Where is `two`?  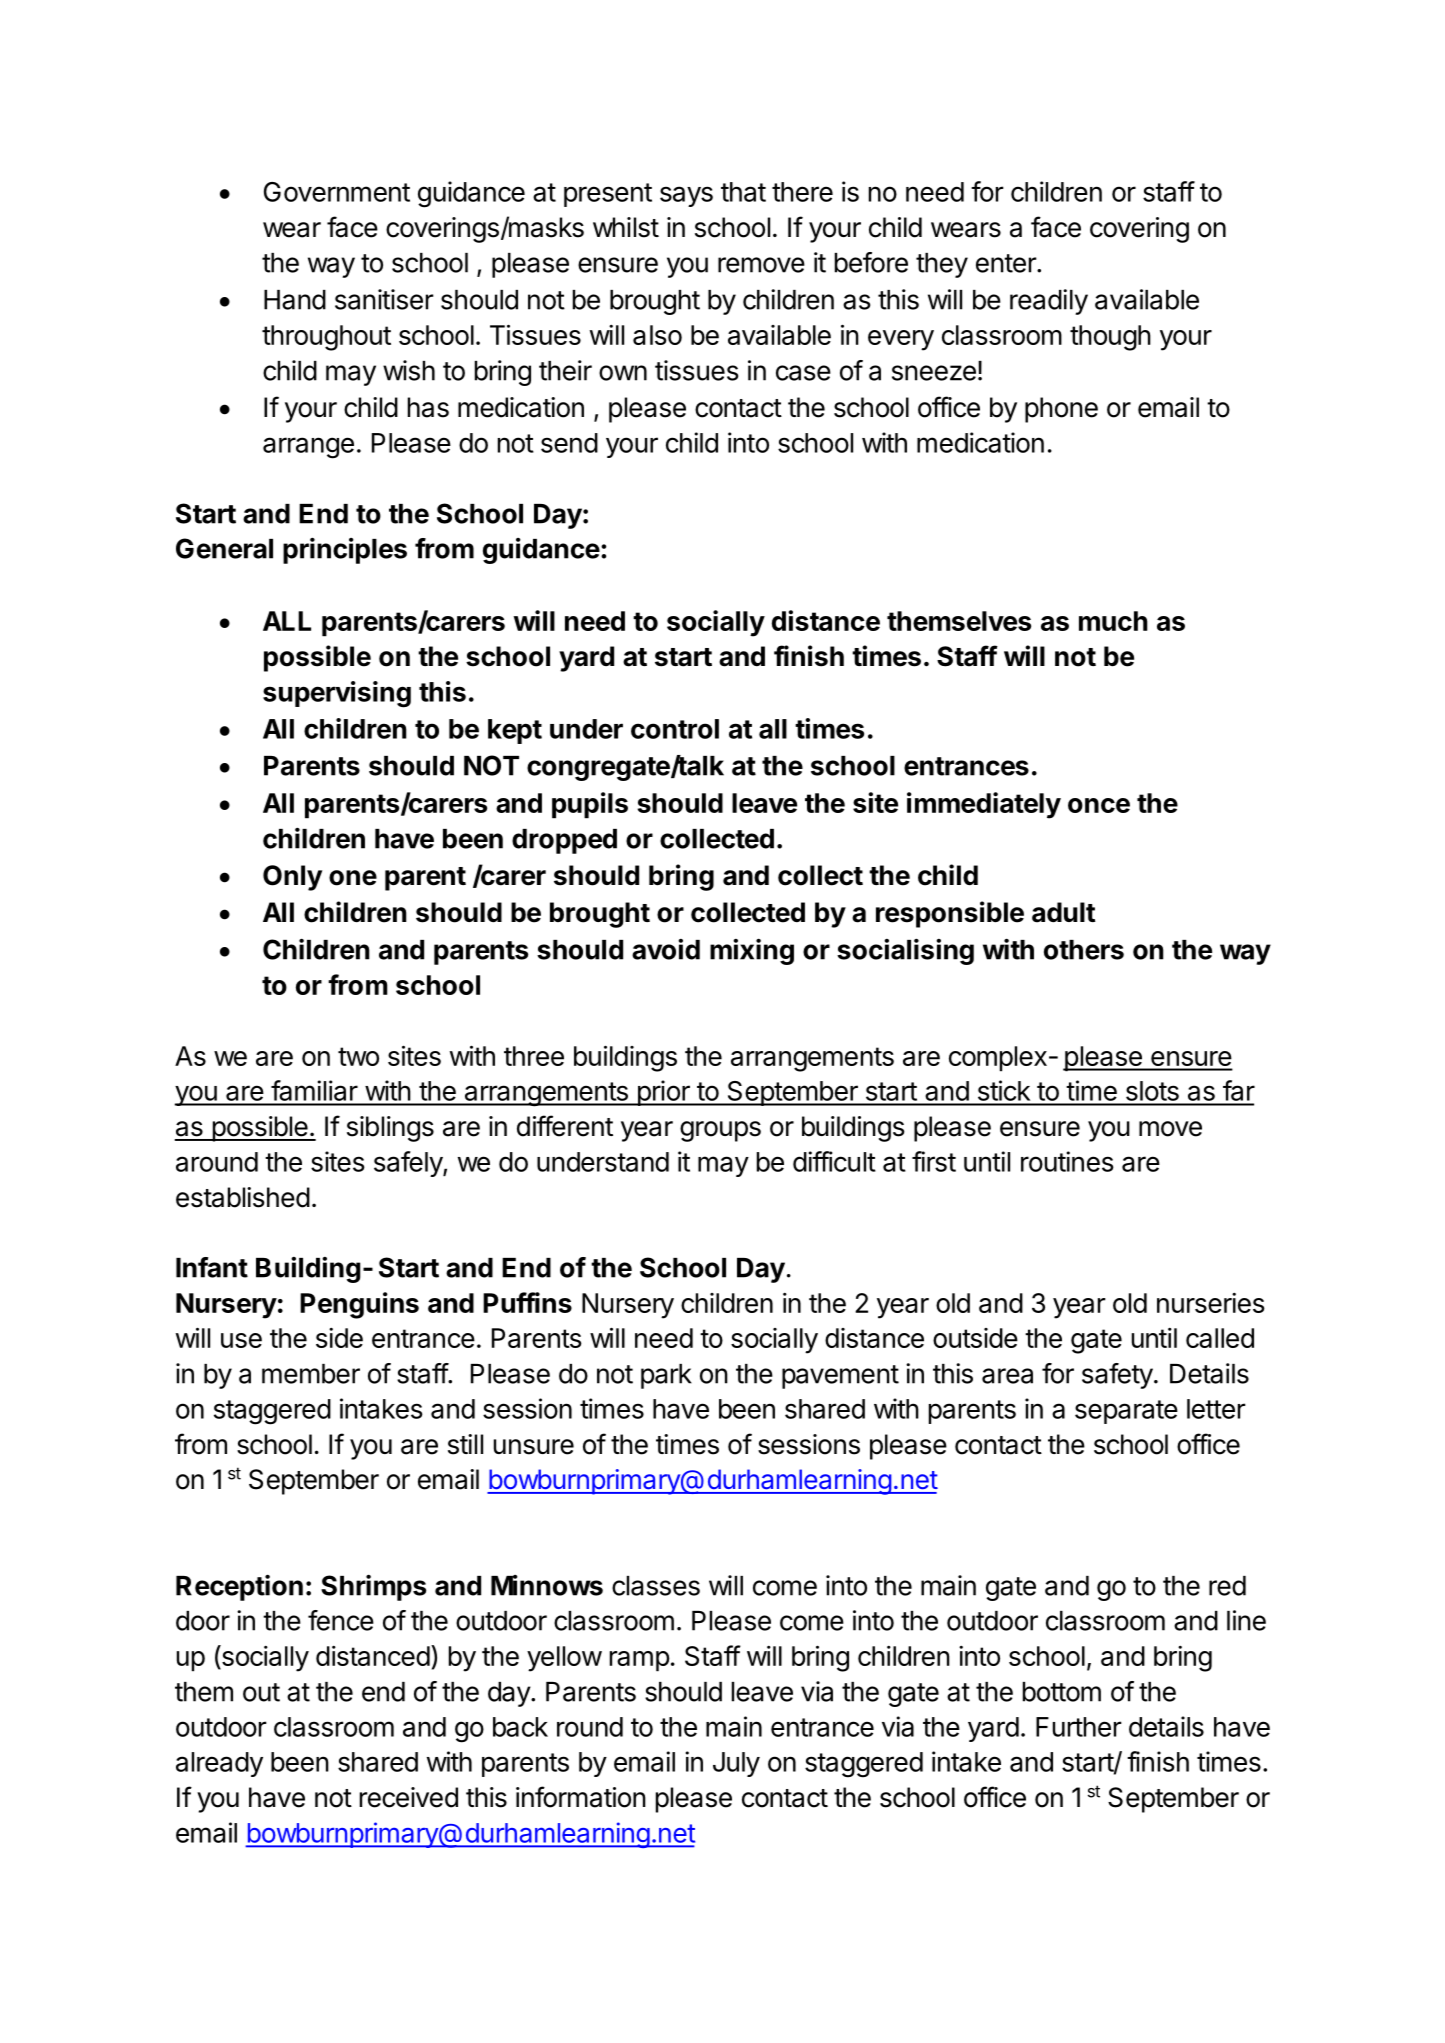
two is located at coordinates (358, 1056).
